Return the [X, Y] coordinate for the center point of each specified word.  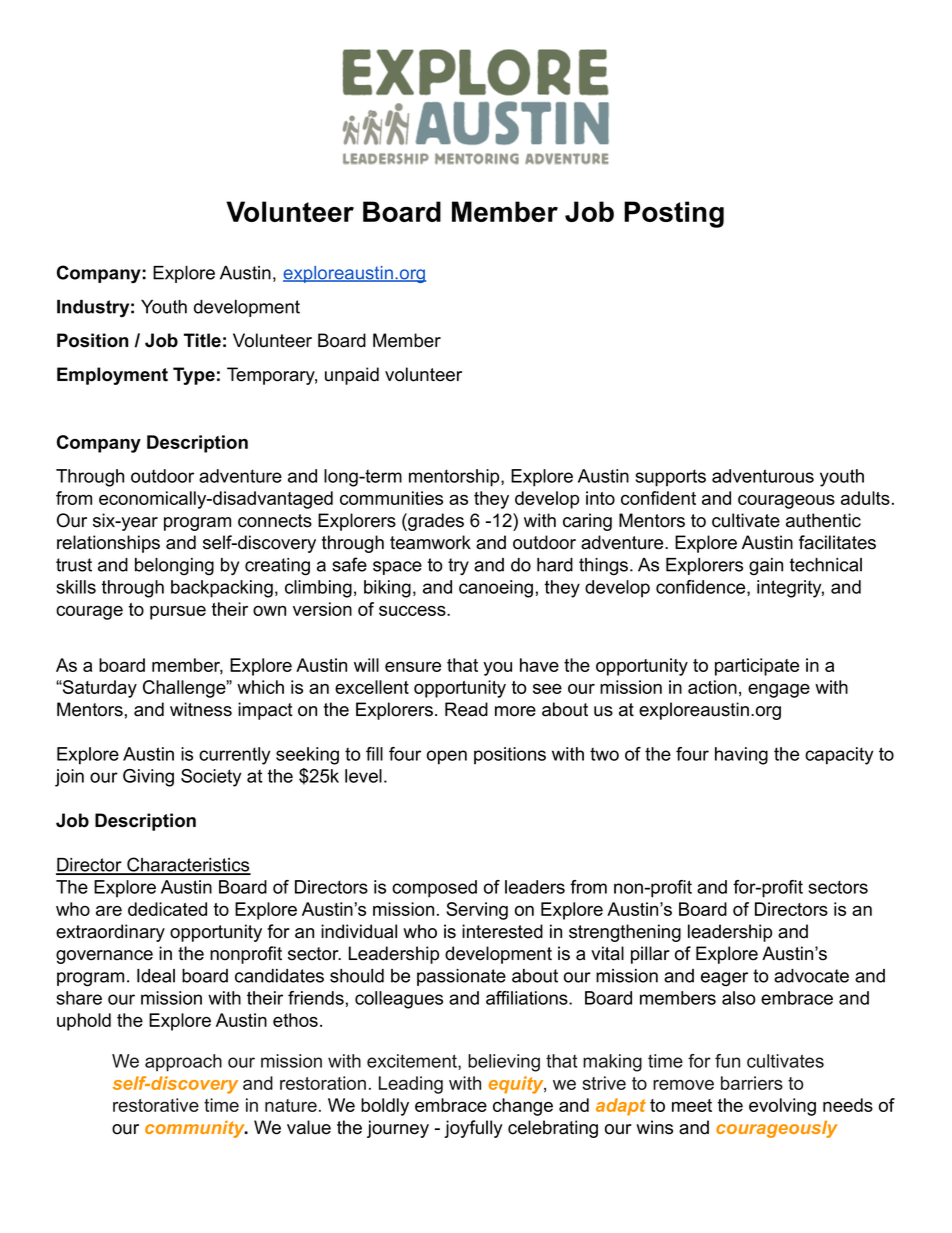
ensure [413, 667]
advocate [811, 976]
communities [391, 498]
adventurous [763, 476]
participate [757, 667]
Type [194, 376]
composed [434, 889]
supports [670, 478]
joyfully [473, 1129]
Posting [674, 214]
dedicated [167, 909]
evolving [782, 1107]
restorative [156, 1105]
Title [202, 340]
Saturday [99, 689]
